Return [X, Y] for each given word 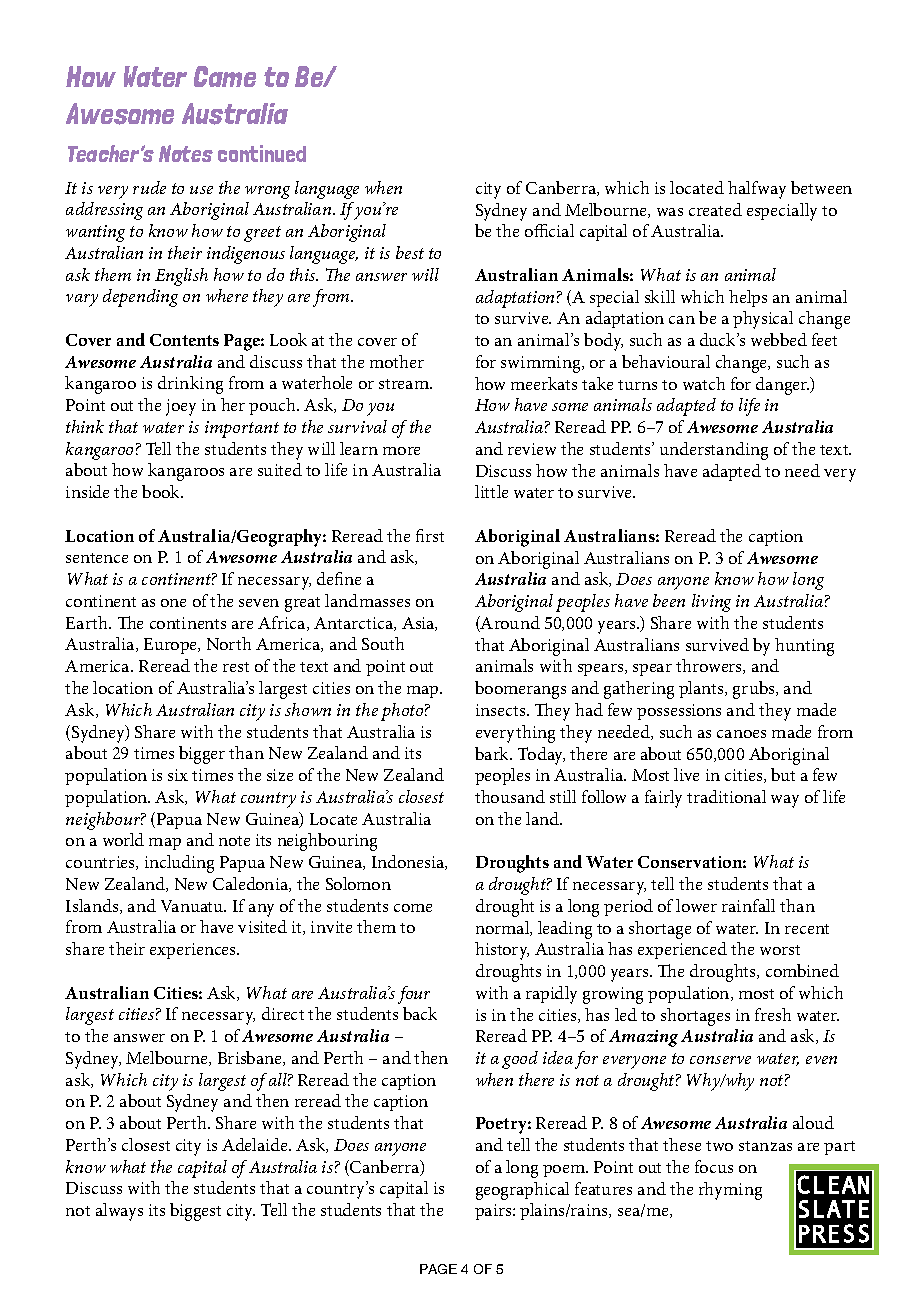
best [410, 252]
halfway [757, 190]
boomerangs [520, 690]
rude [149, 187]
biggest [195, 1212]
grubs [755, 690]
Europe [172, 646]
